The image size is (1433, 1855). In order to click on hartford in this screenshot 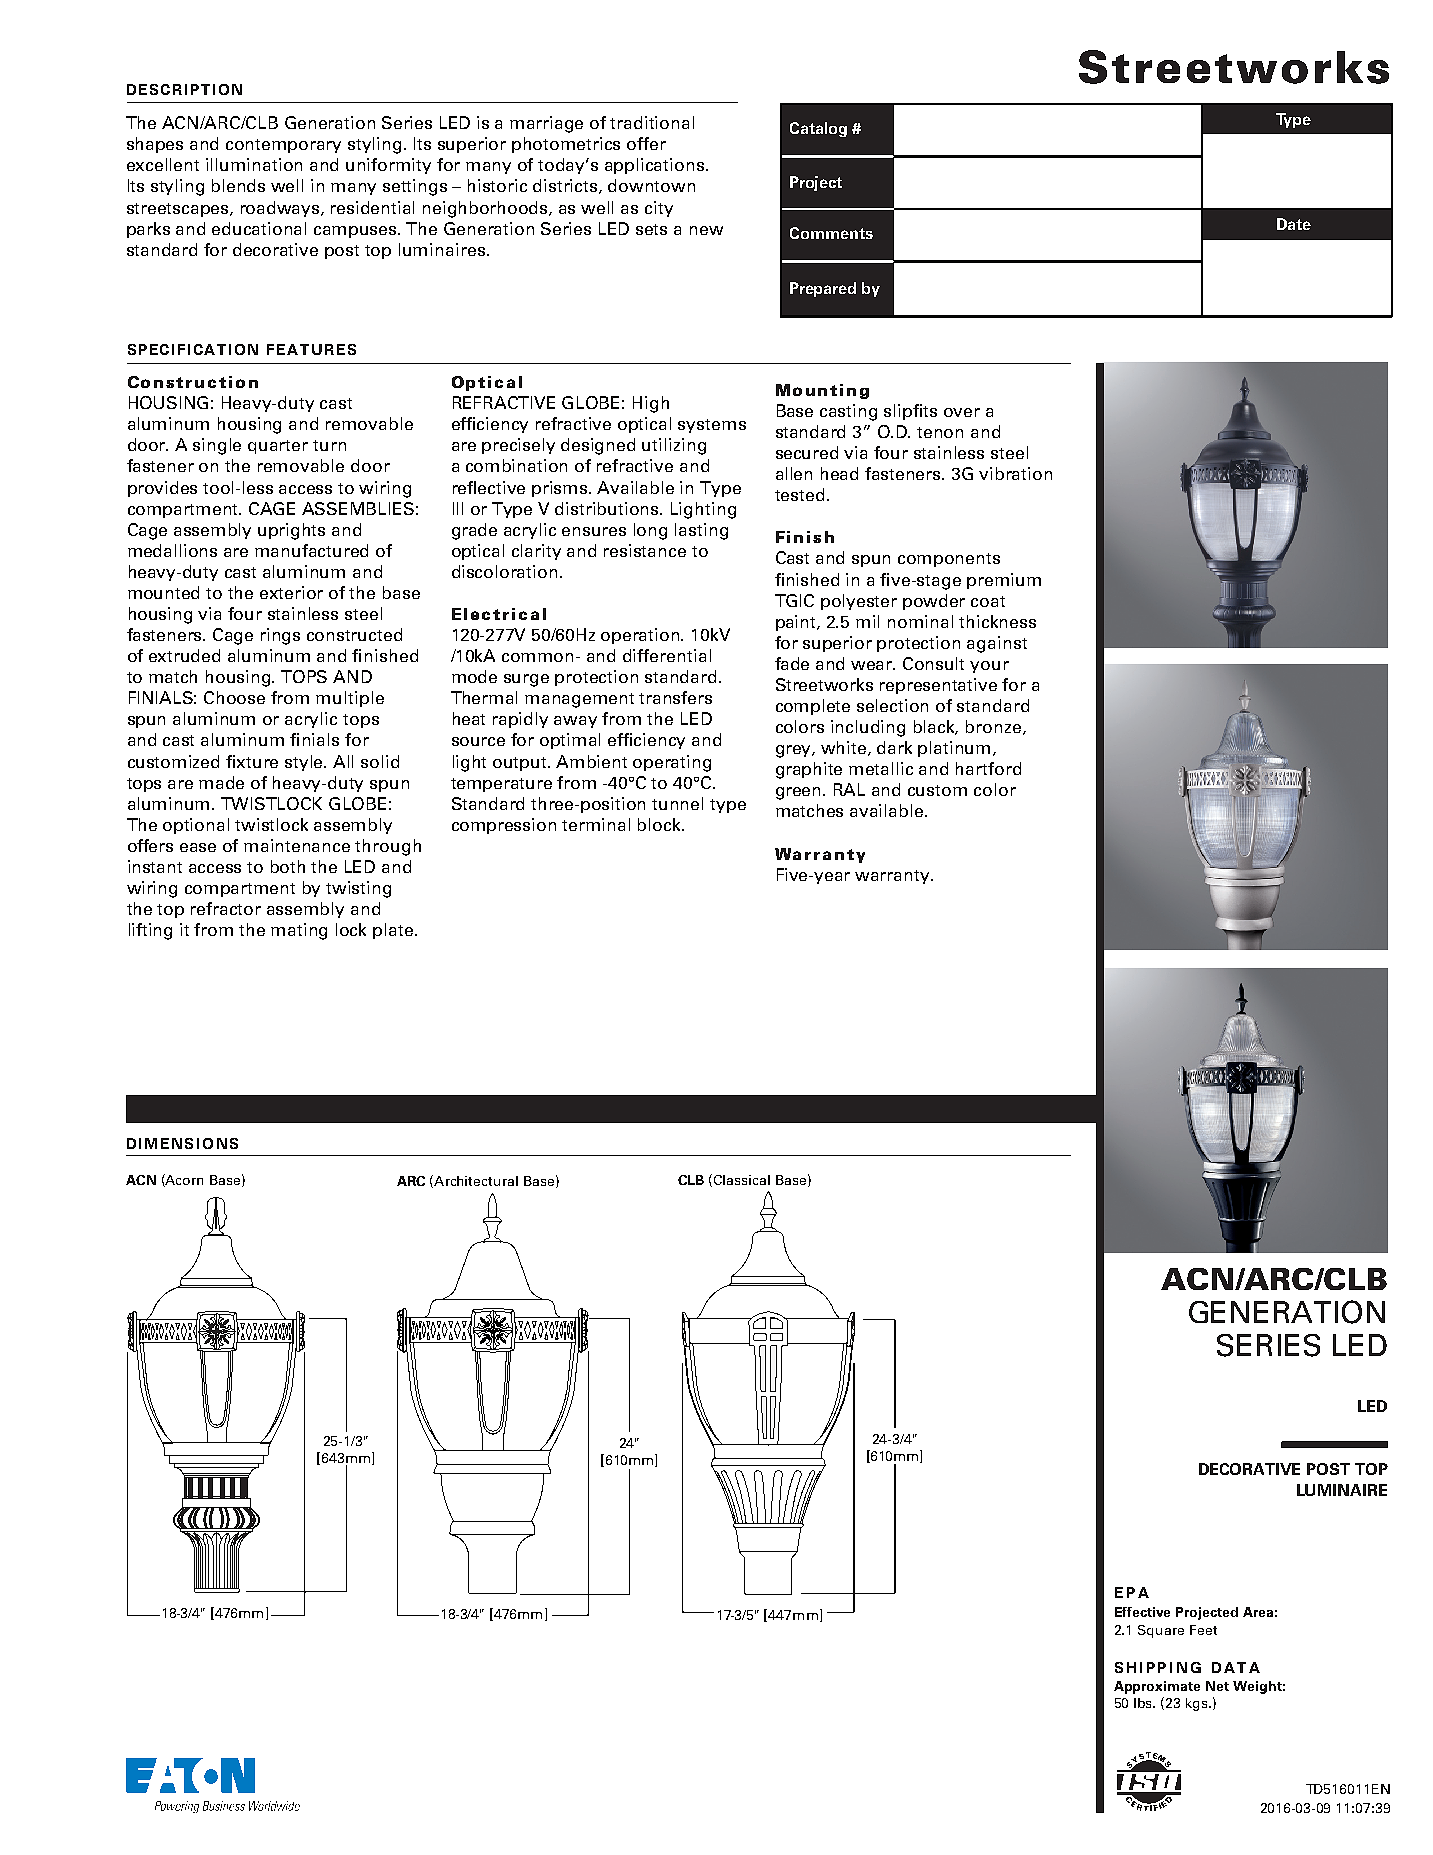, I will do `click(988, 768)`.
